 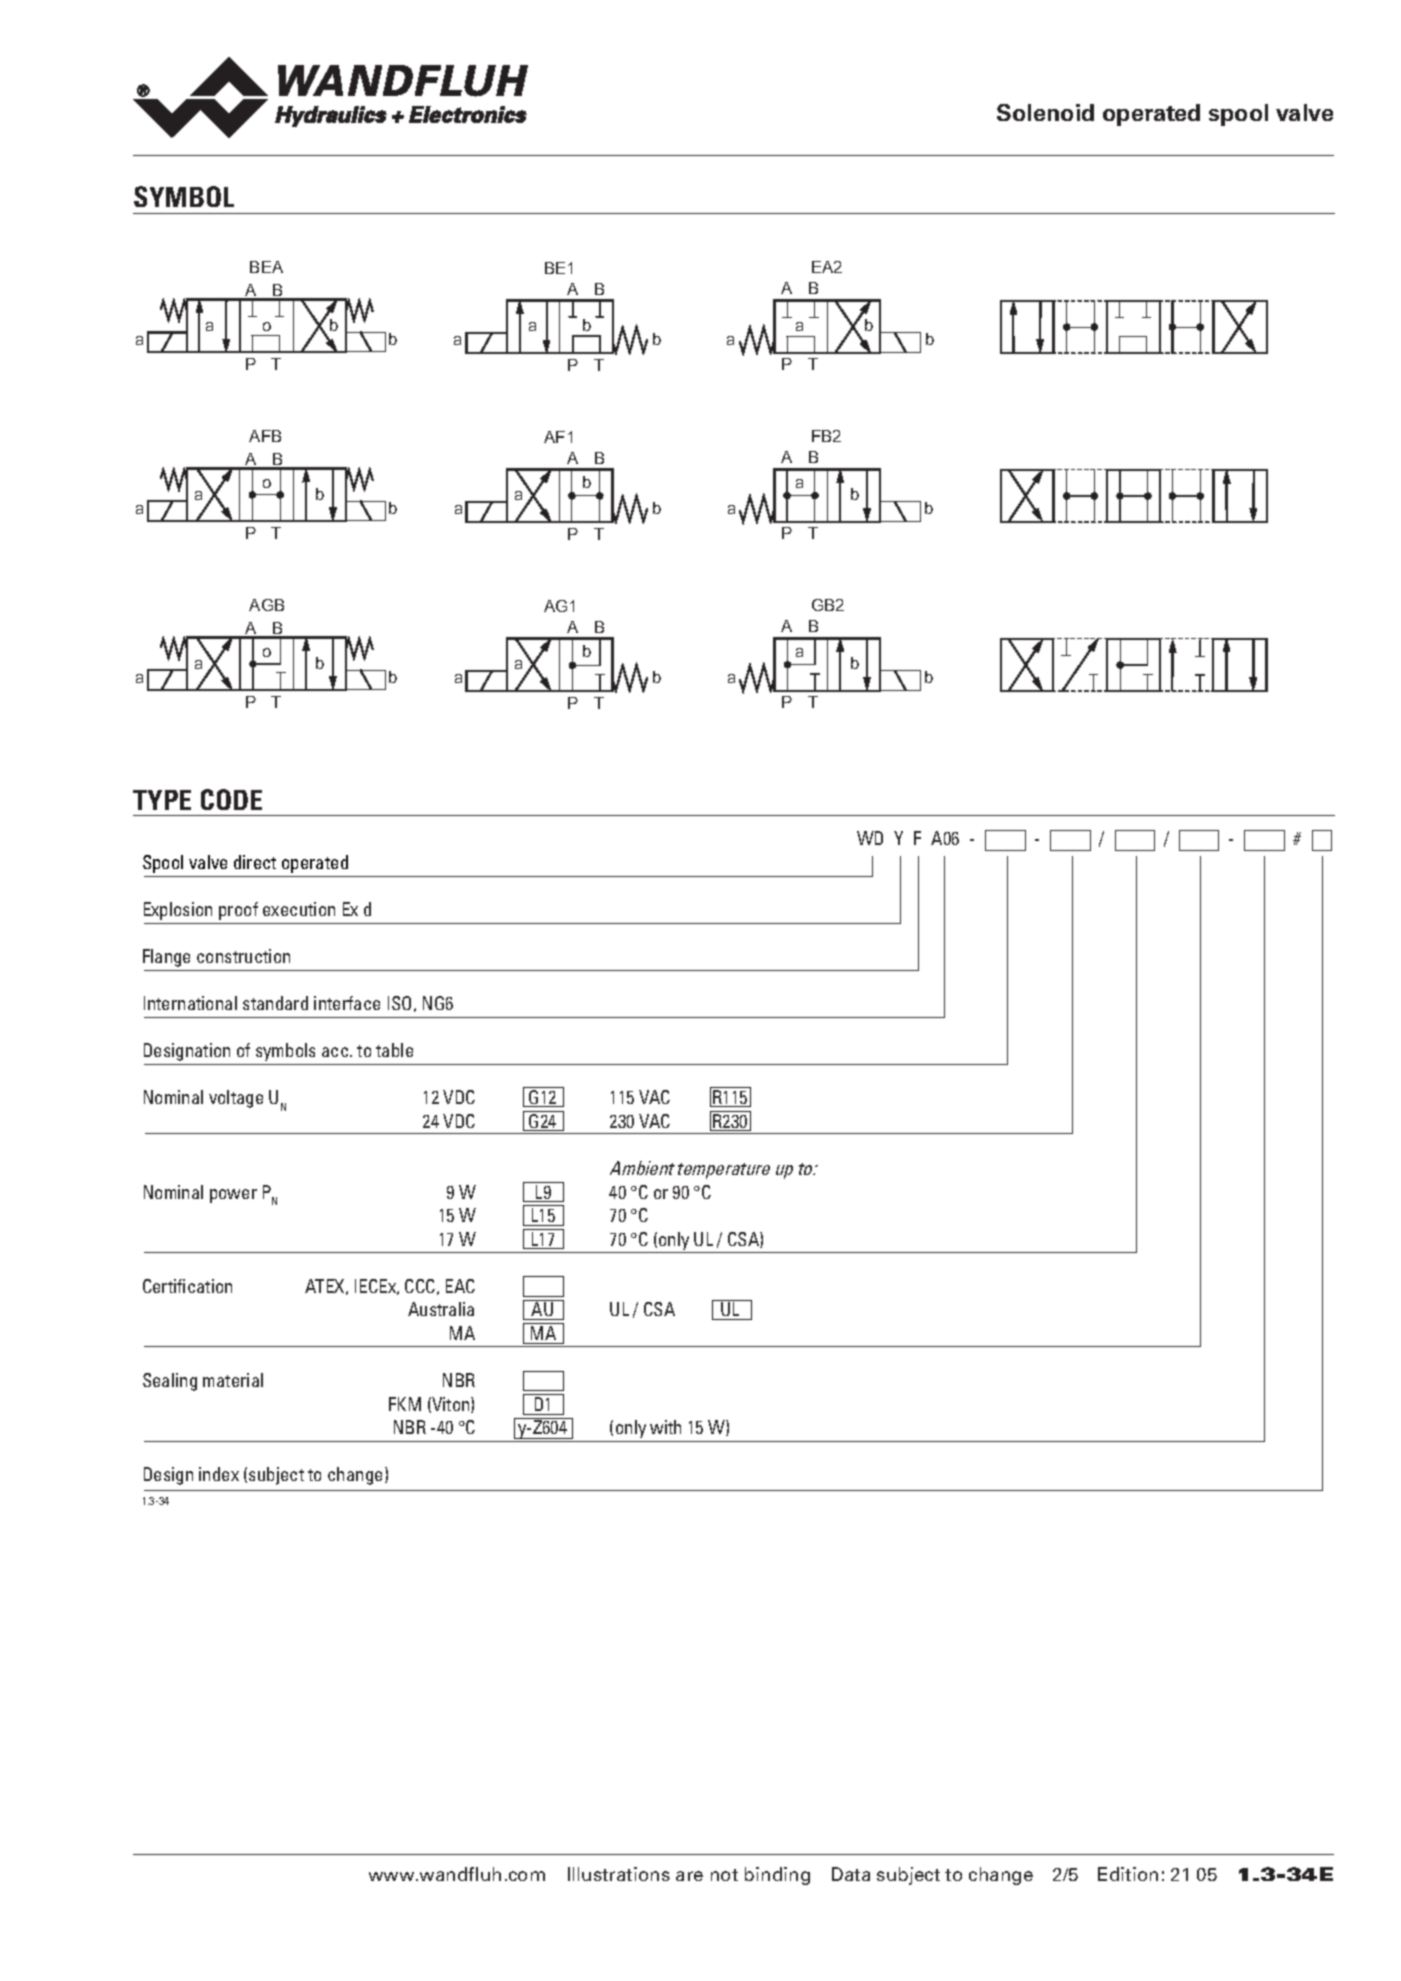 What do you see at coordinates (275, 1003) in the screenshot?
I see `standard` at bounding box center [275, 1003].
